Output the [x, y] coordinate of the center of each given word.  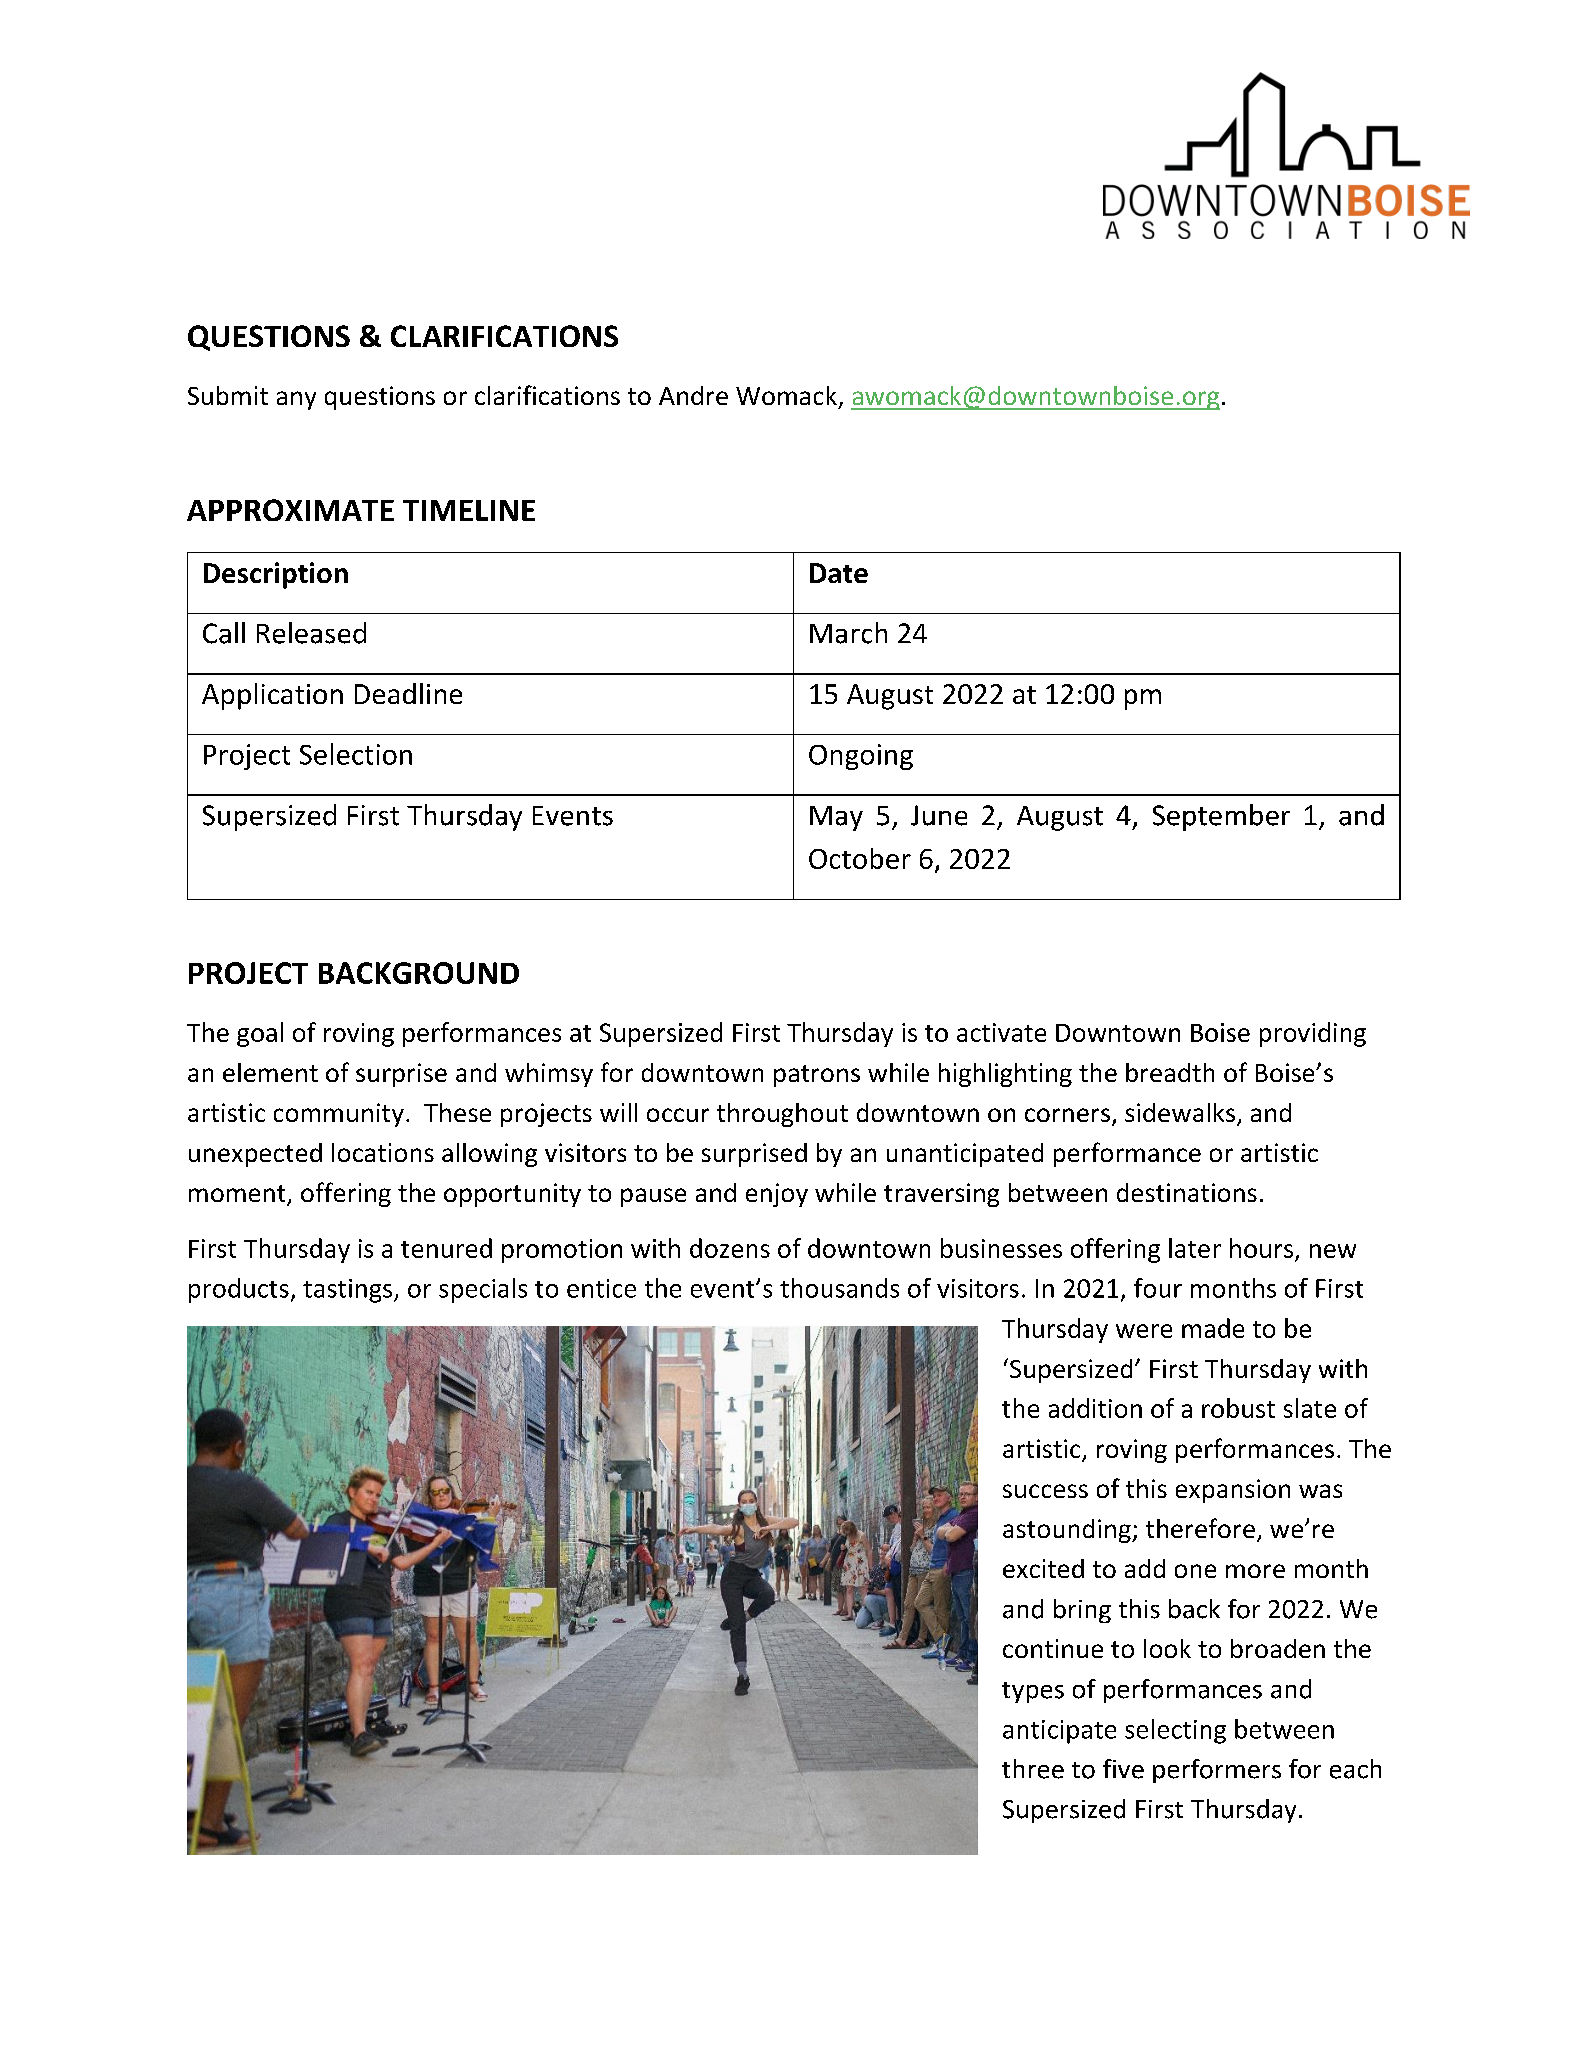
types [1033, 1692]
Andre [693, 395]
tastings [349, 1291]
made [1213, 1328]
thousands [839, 1288]
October [860, 858]
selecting [1175, 1731]
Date [839, 573]
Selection [356, 754]
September [1221, 817]
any [296, 400]
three [1033, 1769]
